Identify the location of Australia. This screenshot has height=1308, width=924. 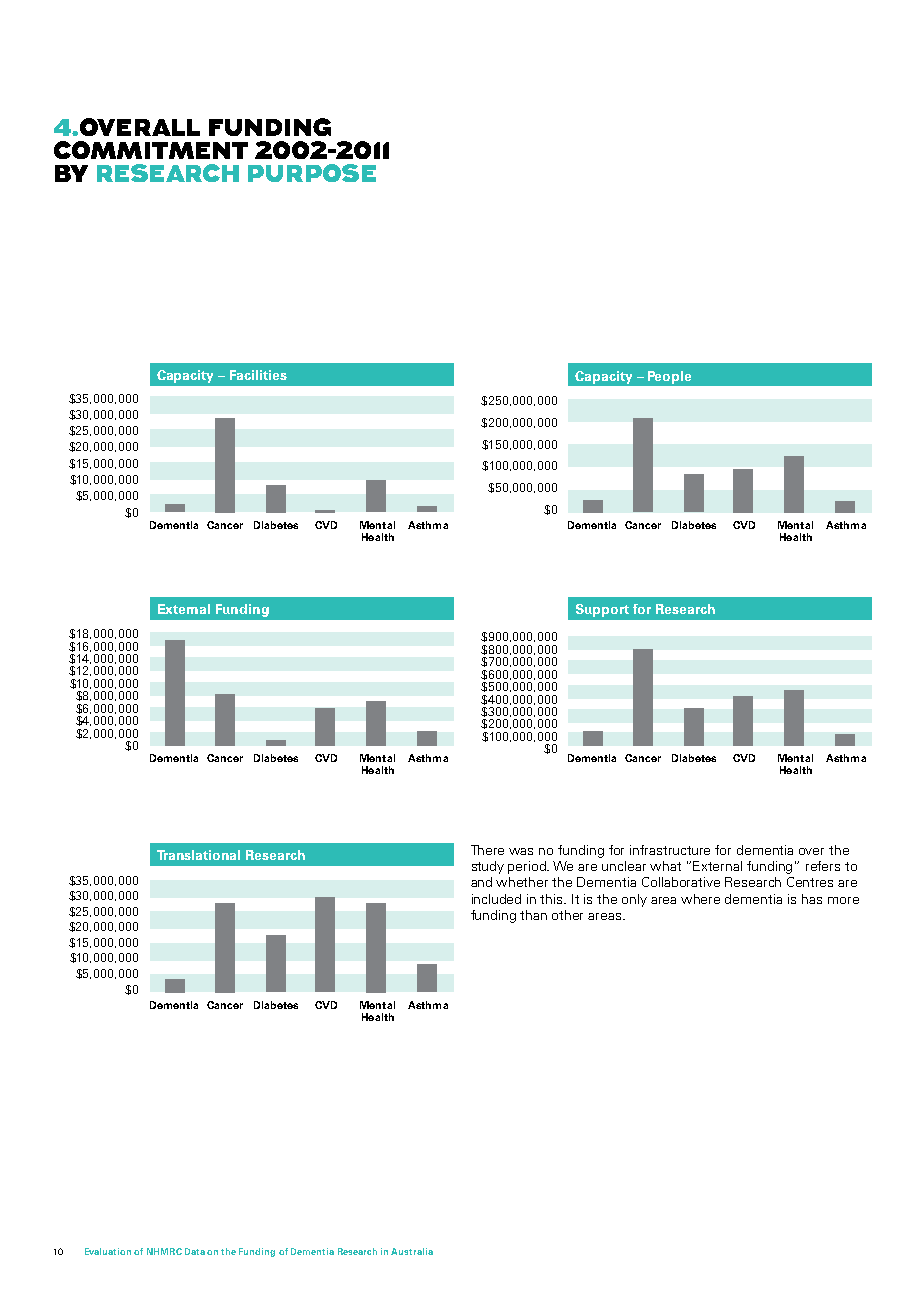
(412, 1251).
